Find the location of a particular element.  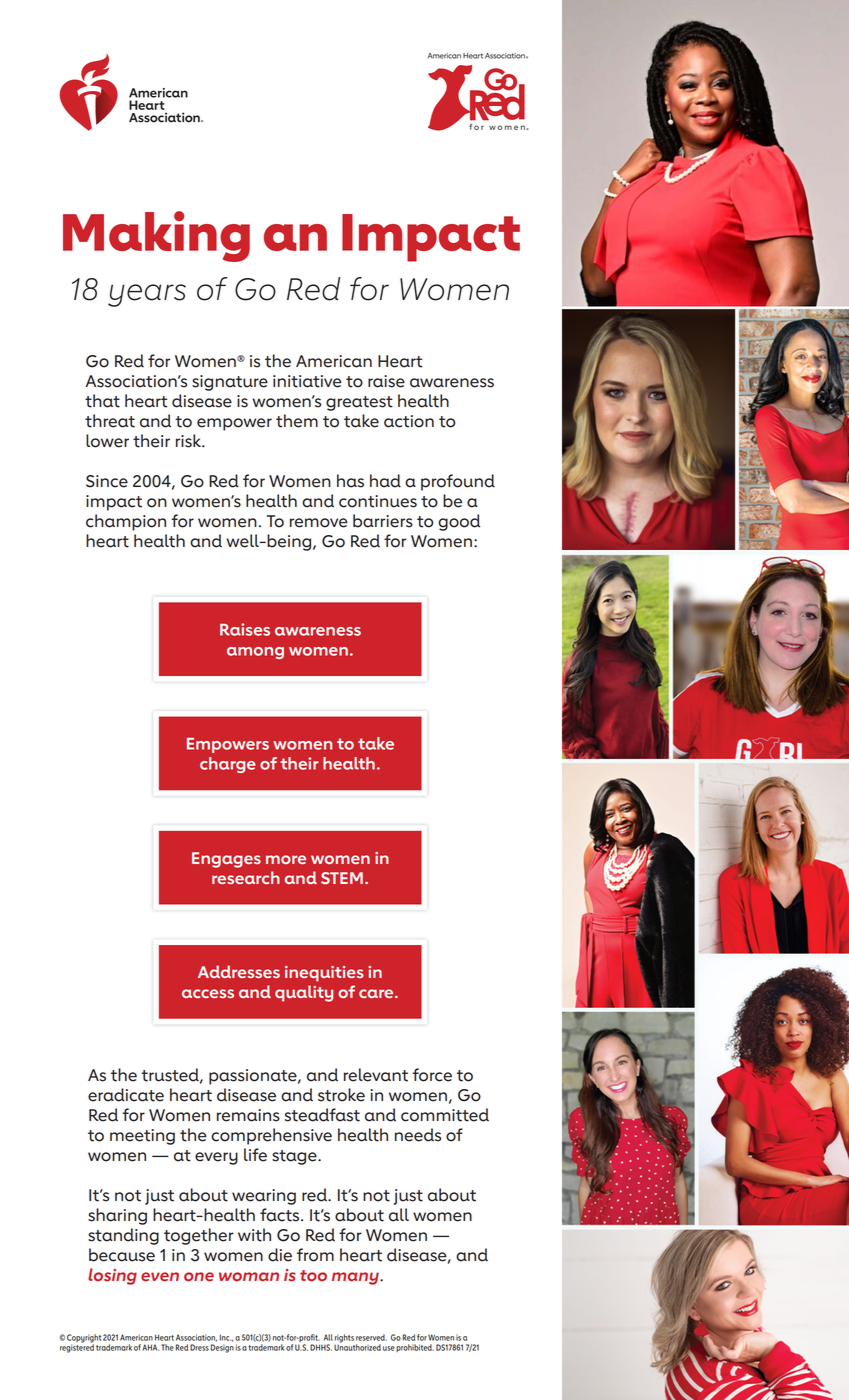

more is located at coordinates (286, 859).
